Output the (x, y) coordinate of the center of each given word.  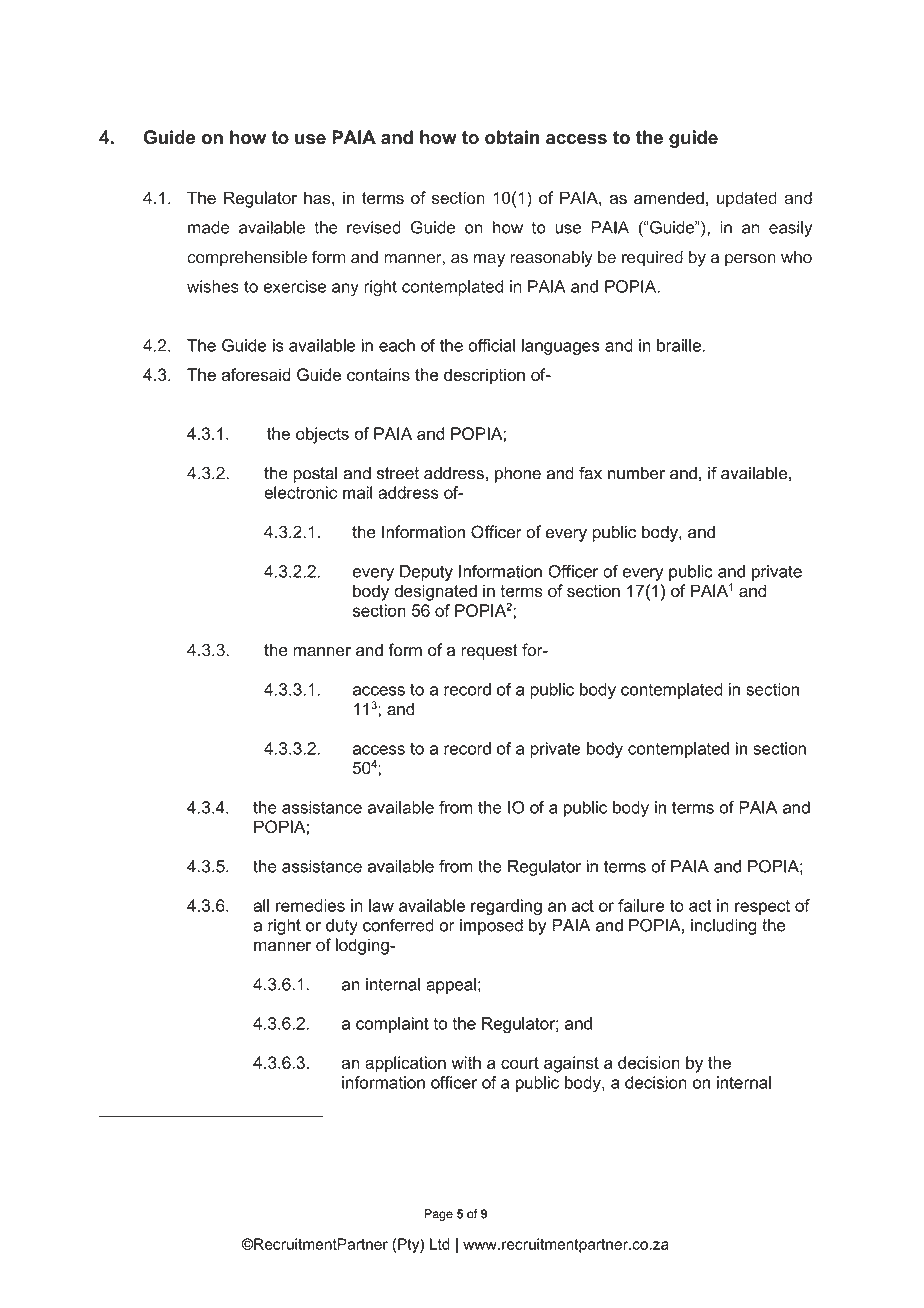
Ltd (440, 1244)
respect (762, 907)
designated (435, 592)
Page (438, 1215)
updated (747, 199)
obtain (512, 137)
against (571, 1064)
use (310, 139)
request (489, 652)
